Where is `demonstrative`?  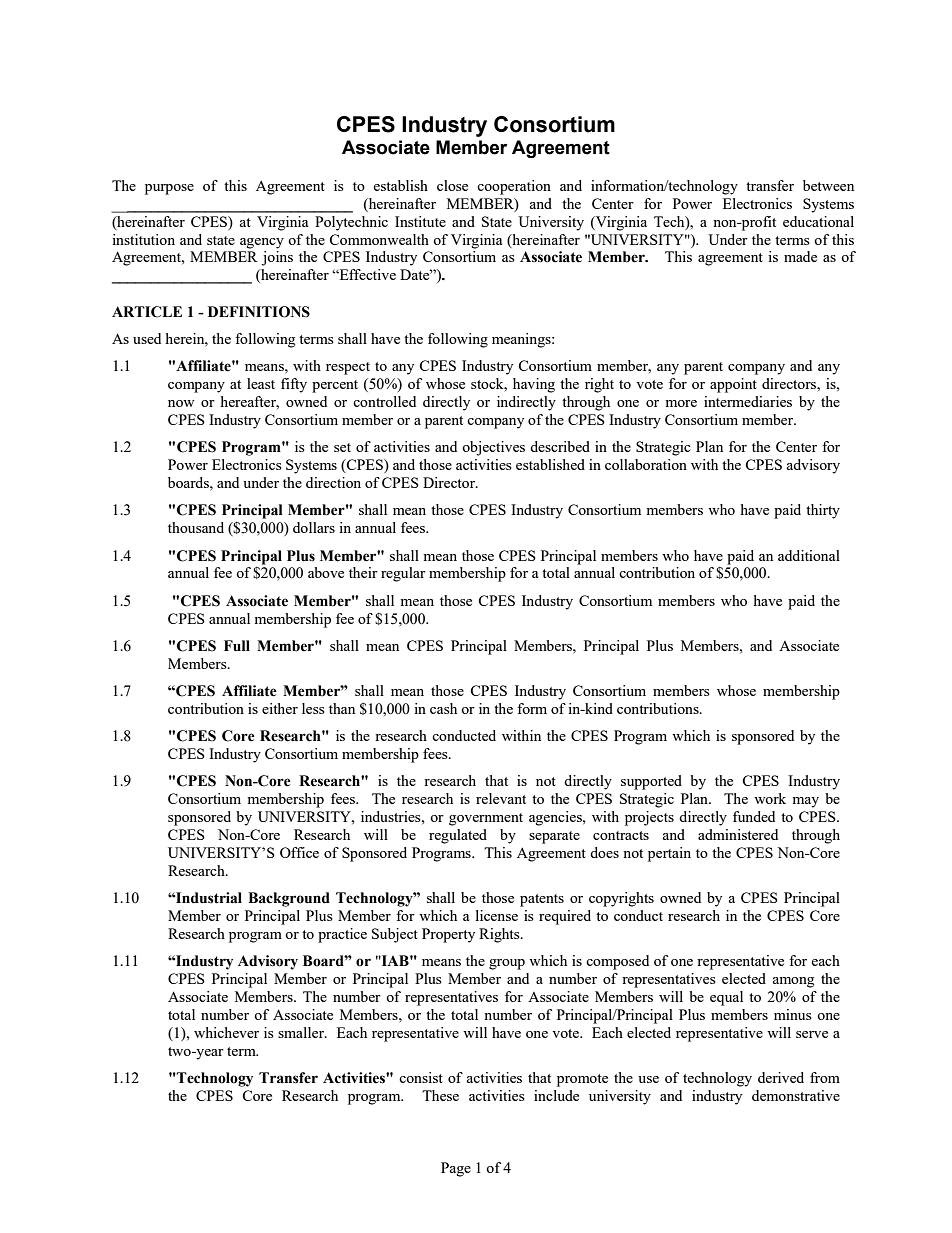
demonstrative is located at coordinates (796, 1095).
